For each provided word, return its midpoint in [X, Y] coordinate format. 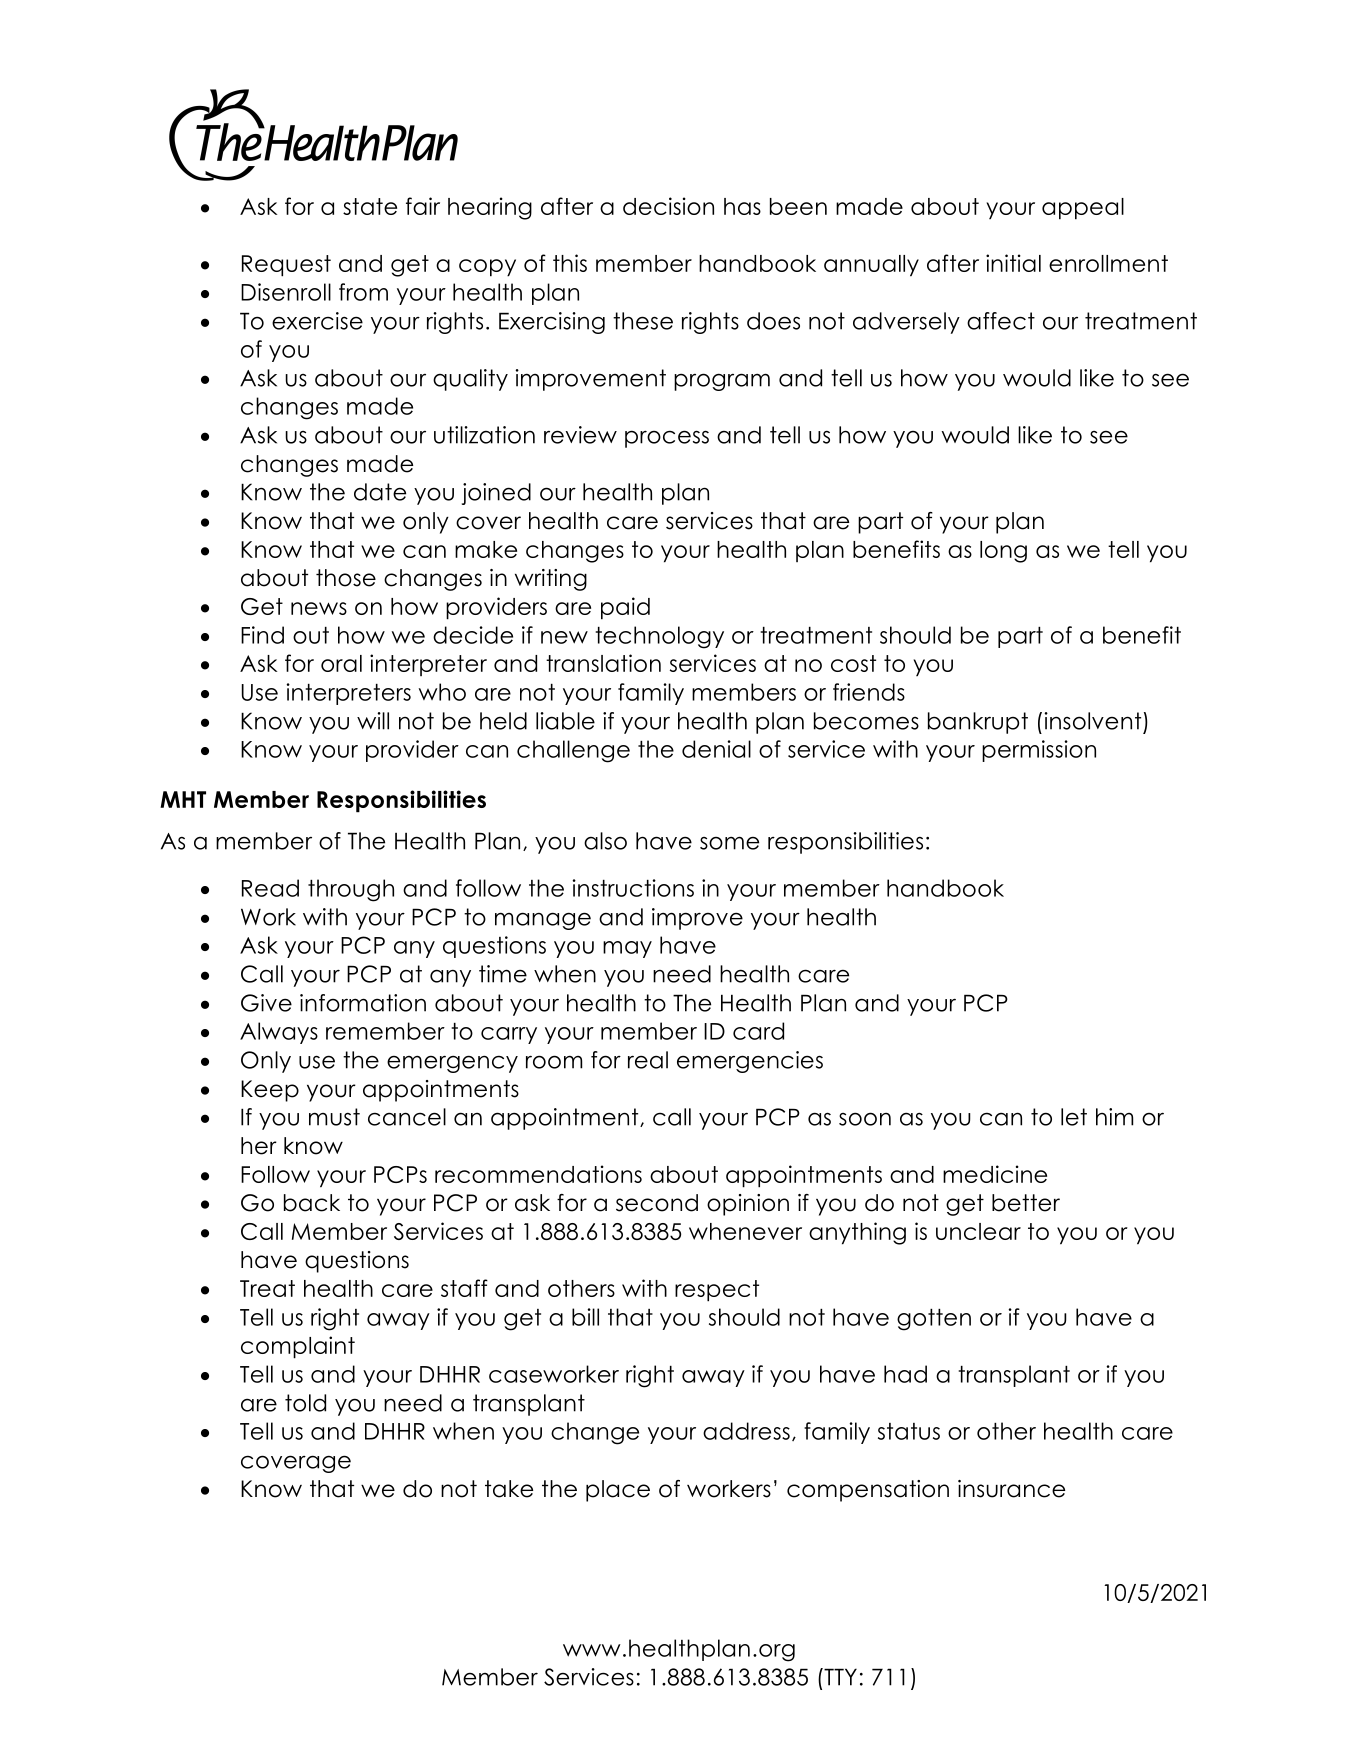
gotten [934, 1320]
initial [1013, 263]
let [1074, 1117]
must [334, 1117]
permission [1039, 751]
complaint [298, 1347]
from [363, 292]
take [509, 1489]
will [373, 721]
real [648, 1060]
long [1003, 552]
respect [717, 1291]
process [667, 439]
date [380, 492]
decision [668, 206]
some [729, 843]
